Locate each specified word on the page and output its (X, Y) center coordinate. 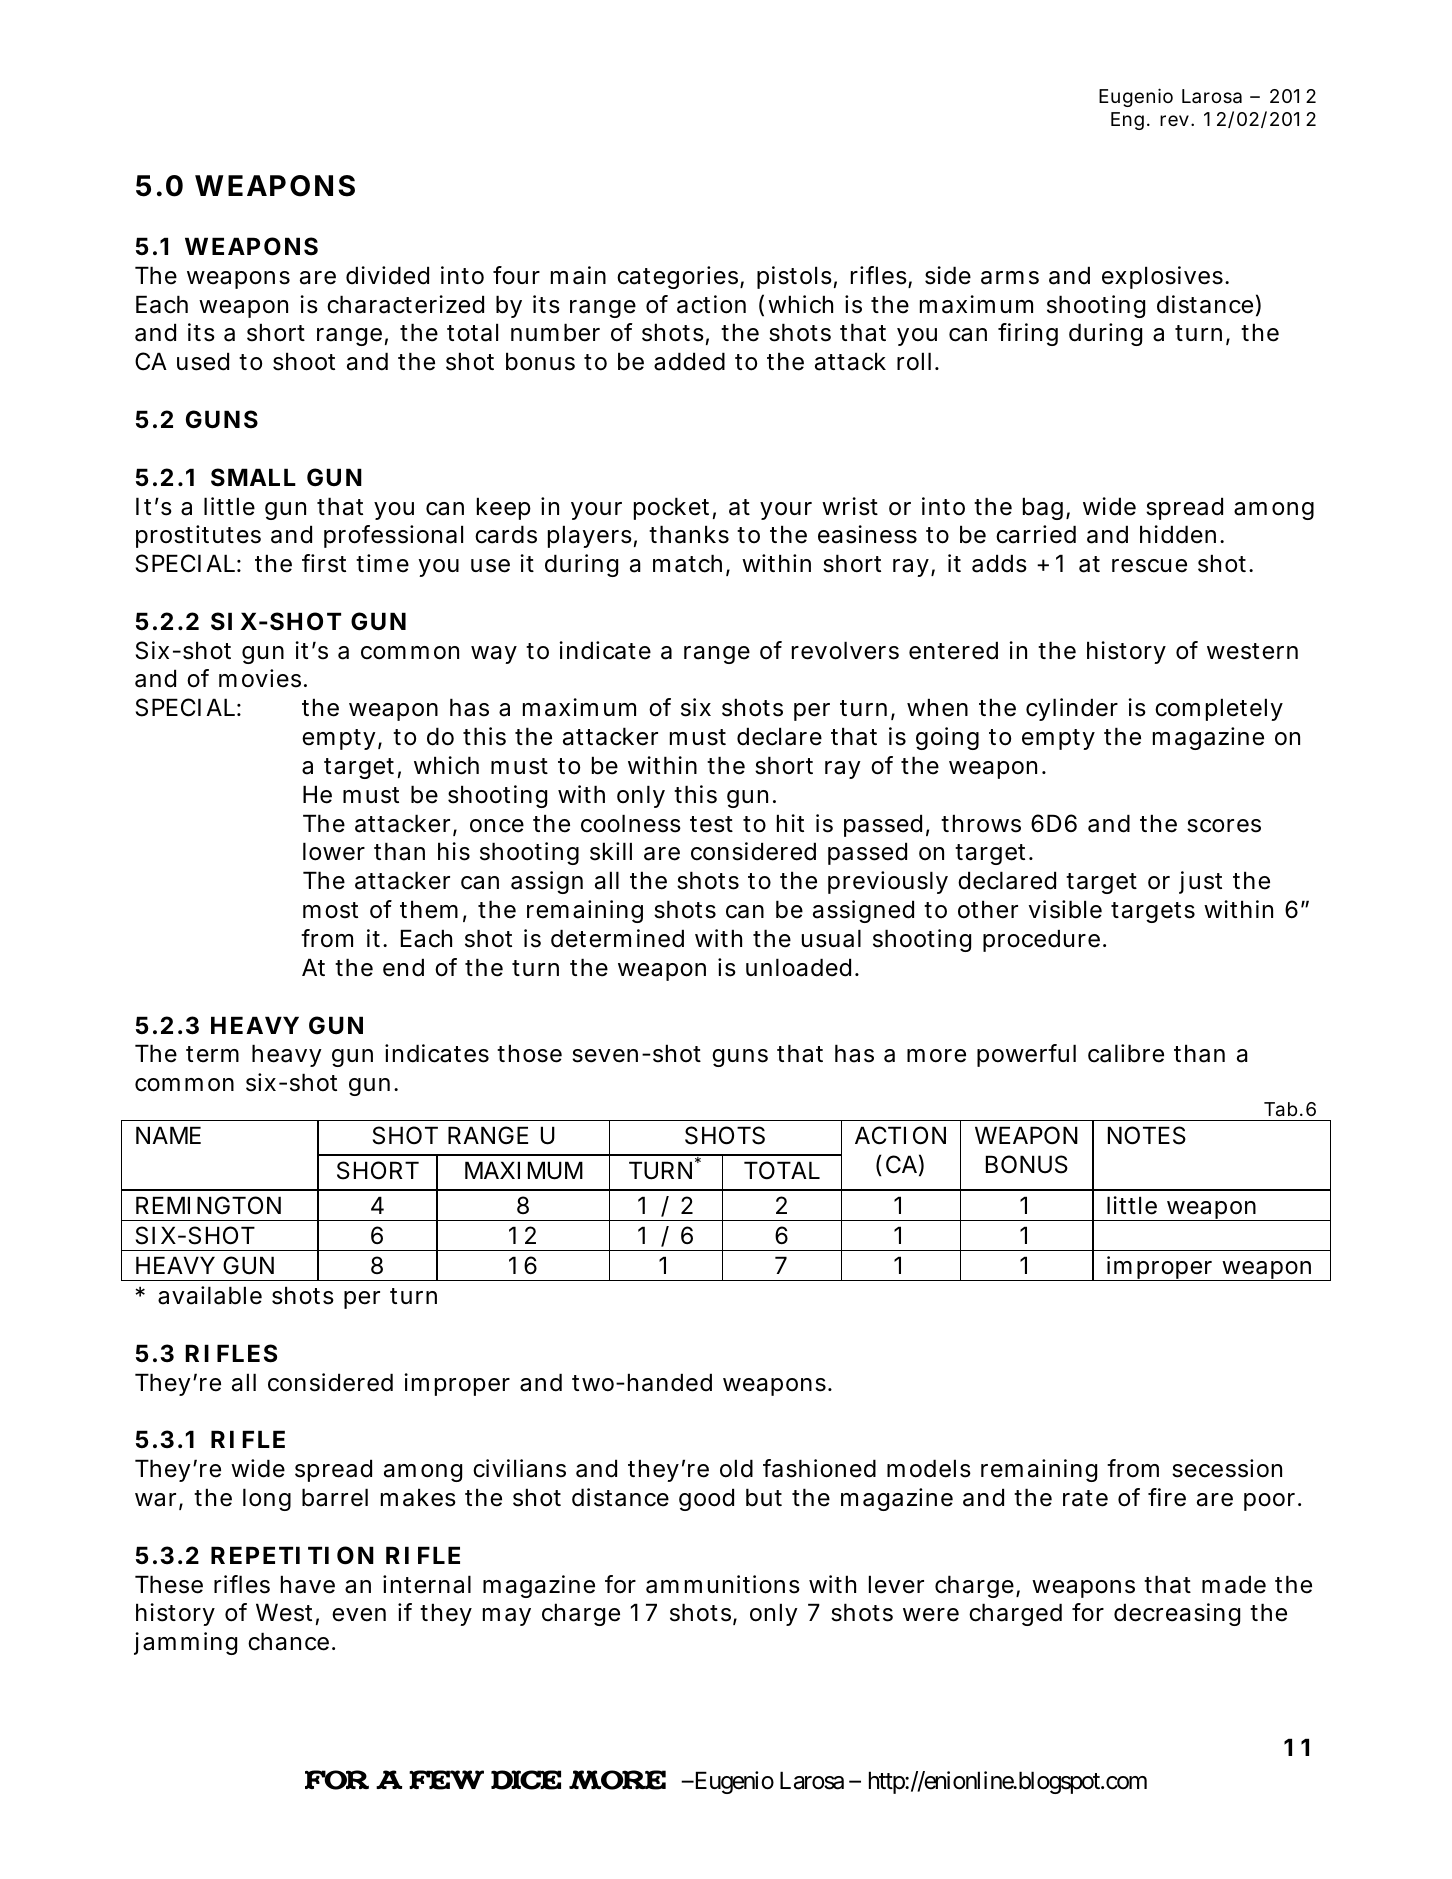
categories (679, 277)
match (687, 563)
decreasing (1177, 1614)
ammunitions (723, 1584)
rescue (1149, 566)
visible (1065, 909)
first (324, 563)
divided (387, 275)
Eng (1127, 121)
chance (288, 1641)
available (210, 1295)
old (736, 1468)
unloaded (798, 967)
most (330, 910)
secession (1227, 1468)
